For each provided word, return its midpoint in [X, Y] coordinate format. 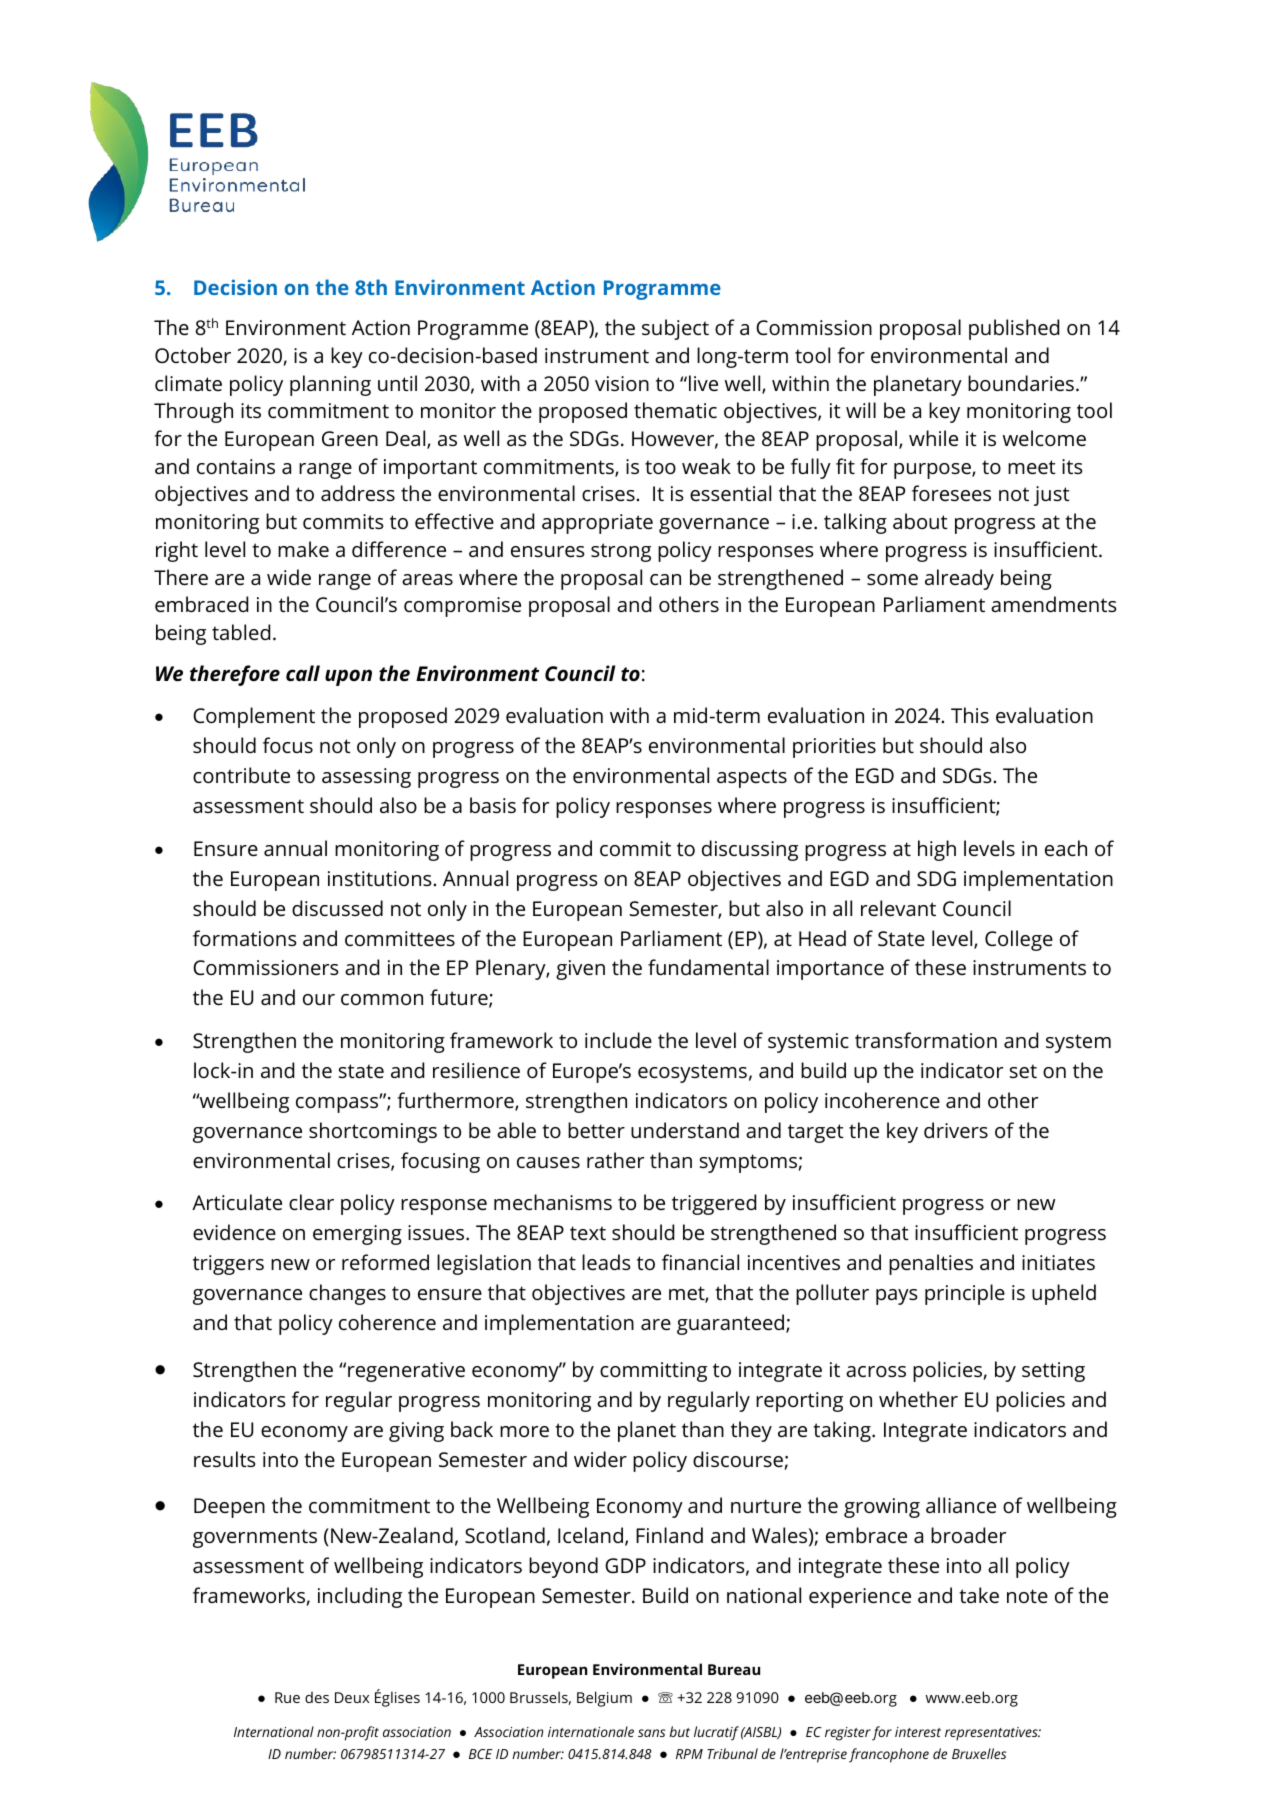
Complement [254, 717]
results [225, 1459]
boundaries [1021, 383]
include [618, 1040]
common [382, 999]
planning [330, 385]
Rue [287, 1697]
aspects [752, 778]
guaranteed [732, 1324]
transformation [926, 1040]
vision [622, 383]
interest [918, 1732]
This [970, 715]
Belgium [604, 1699]
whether [918, 1399]
